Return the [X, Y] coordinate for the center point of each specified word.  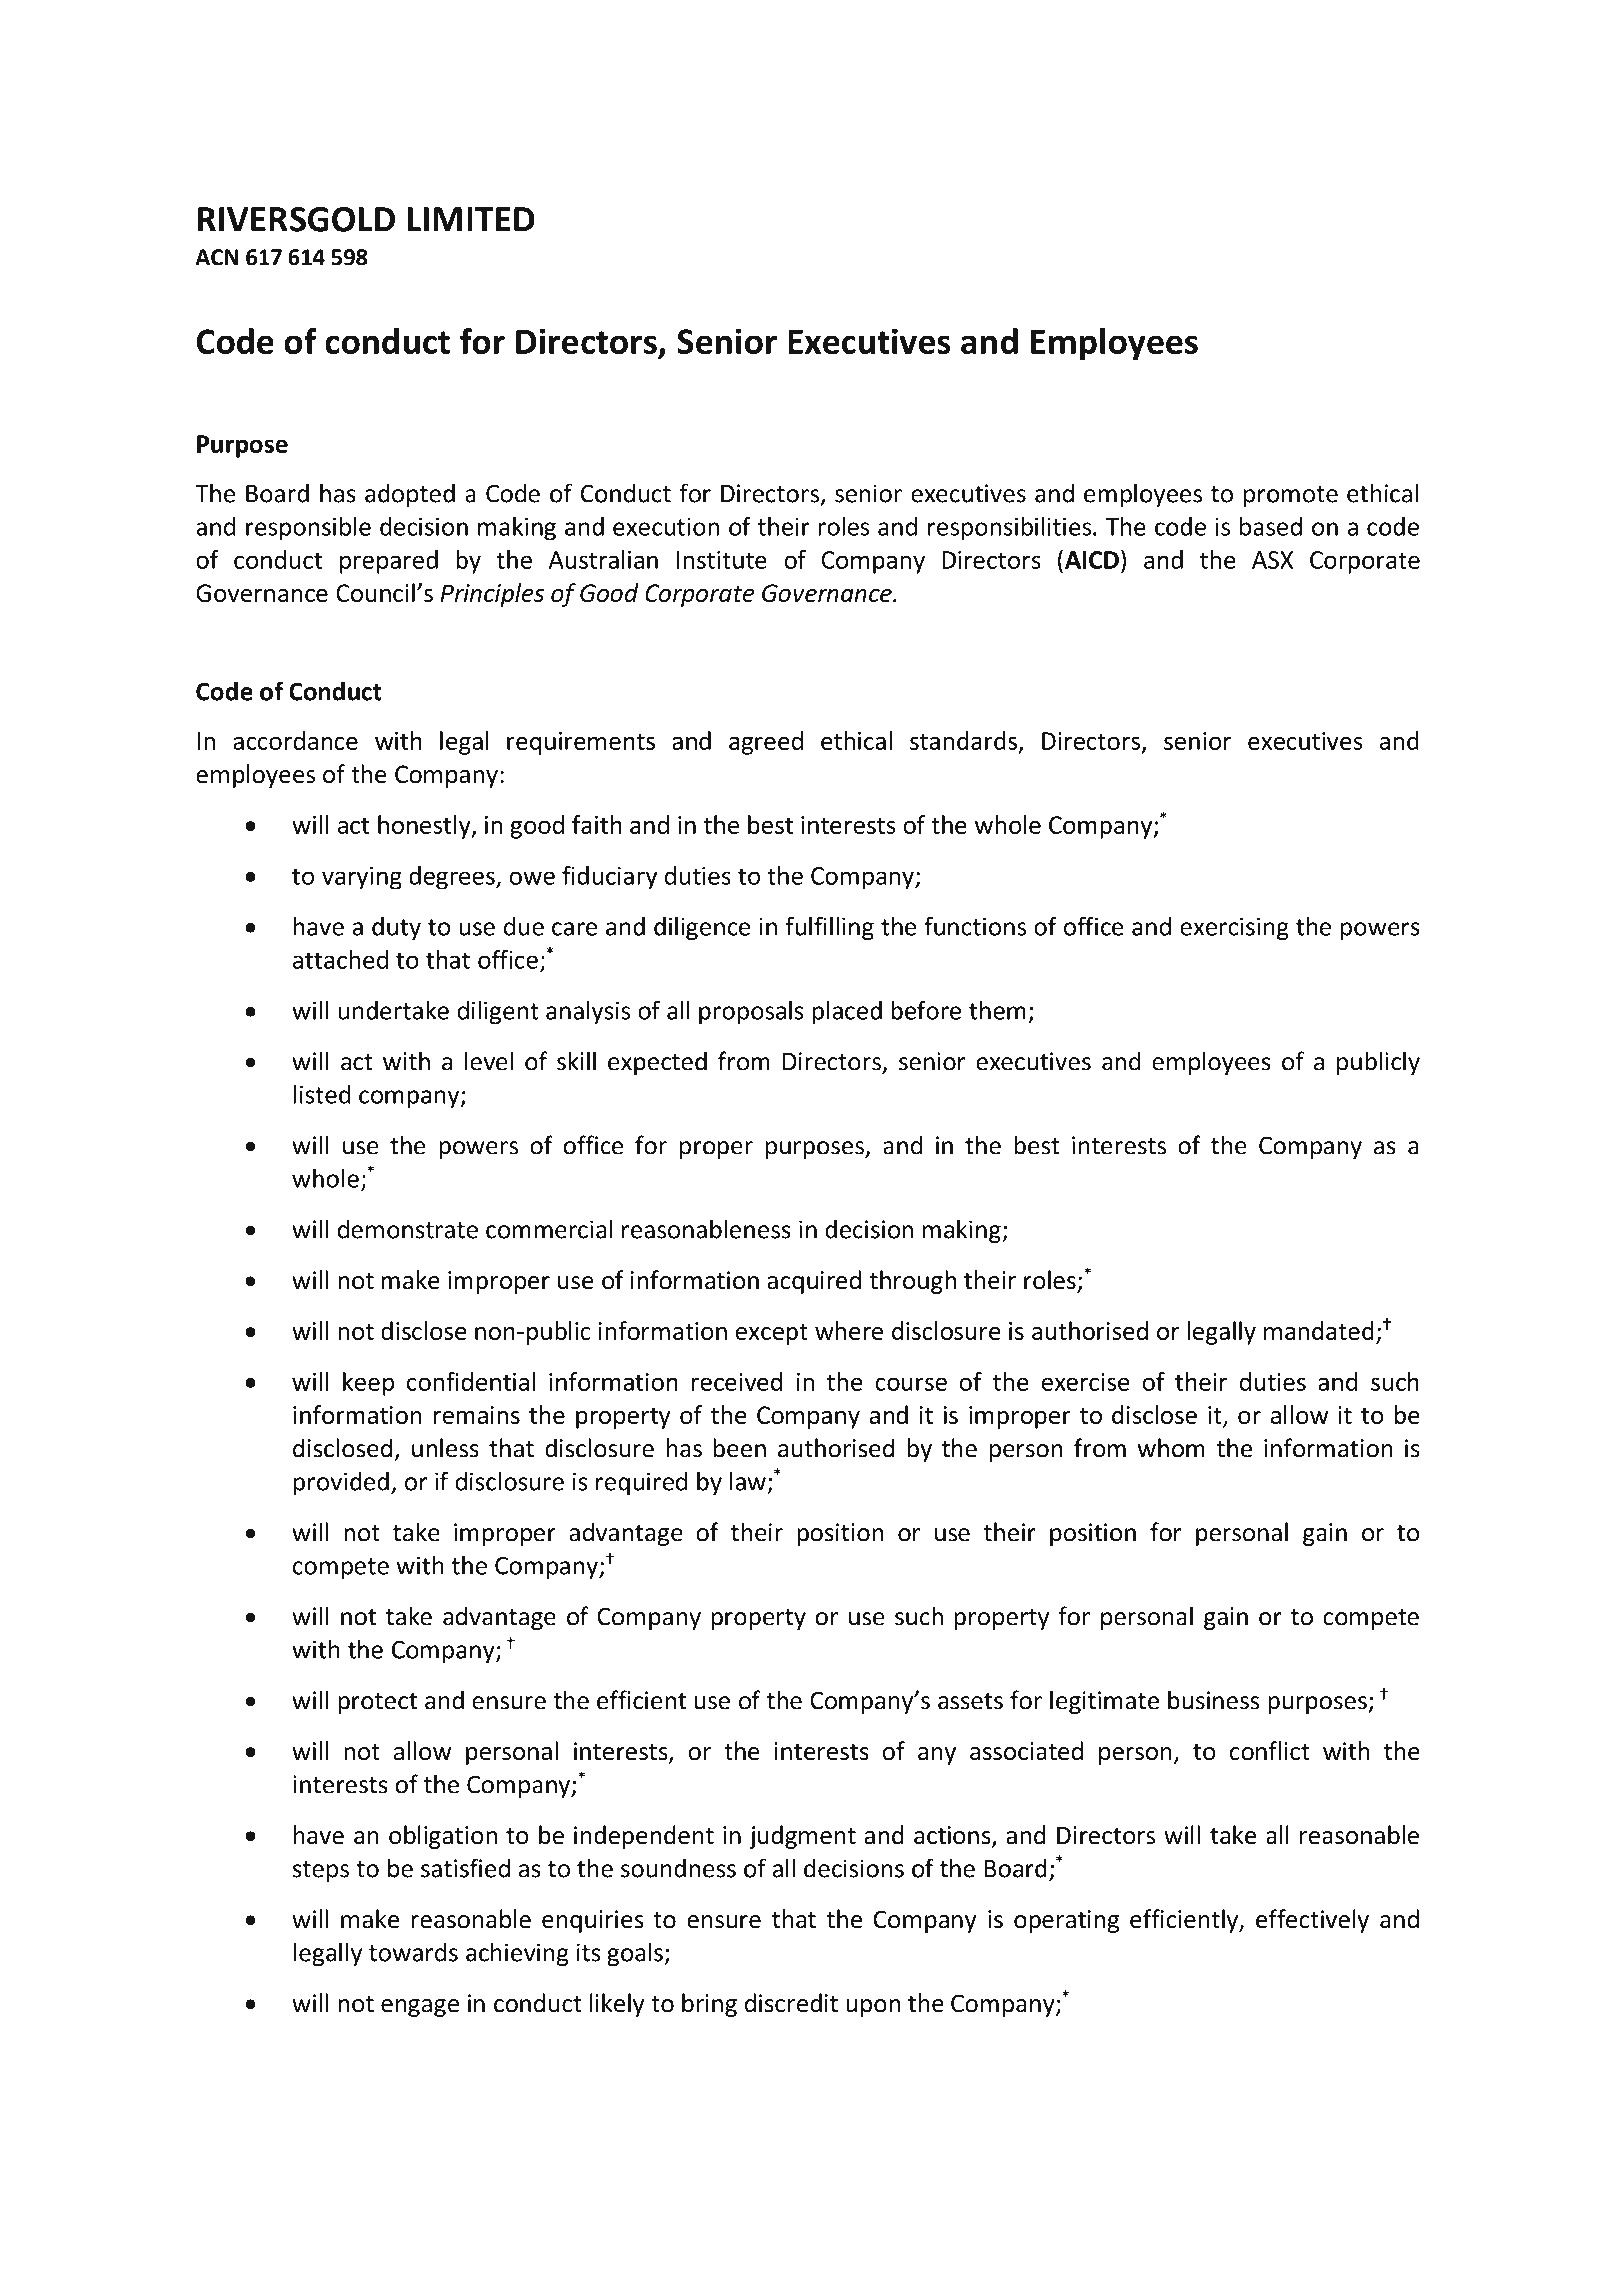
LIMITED [471, 219]
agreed [766, 743]
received [736, 1381]
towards [413, 1952]
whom [1171, 1448]
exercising [1234, 929]
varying [362, 878]
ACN [216, 257]
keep [368, 1384]
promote [1291, 496]
